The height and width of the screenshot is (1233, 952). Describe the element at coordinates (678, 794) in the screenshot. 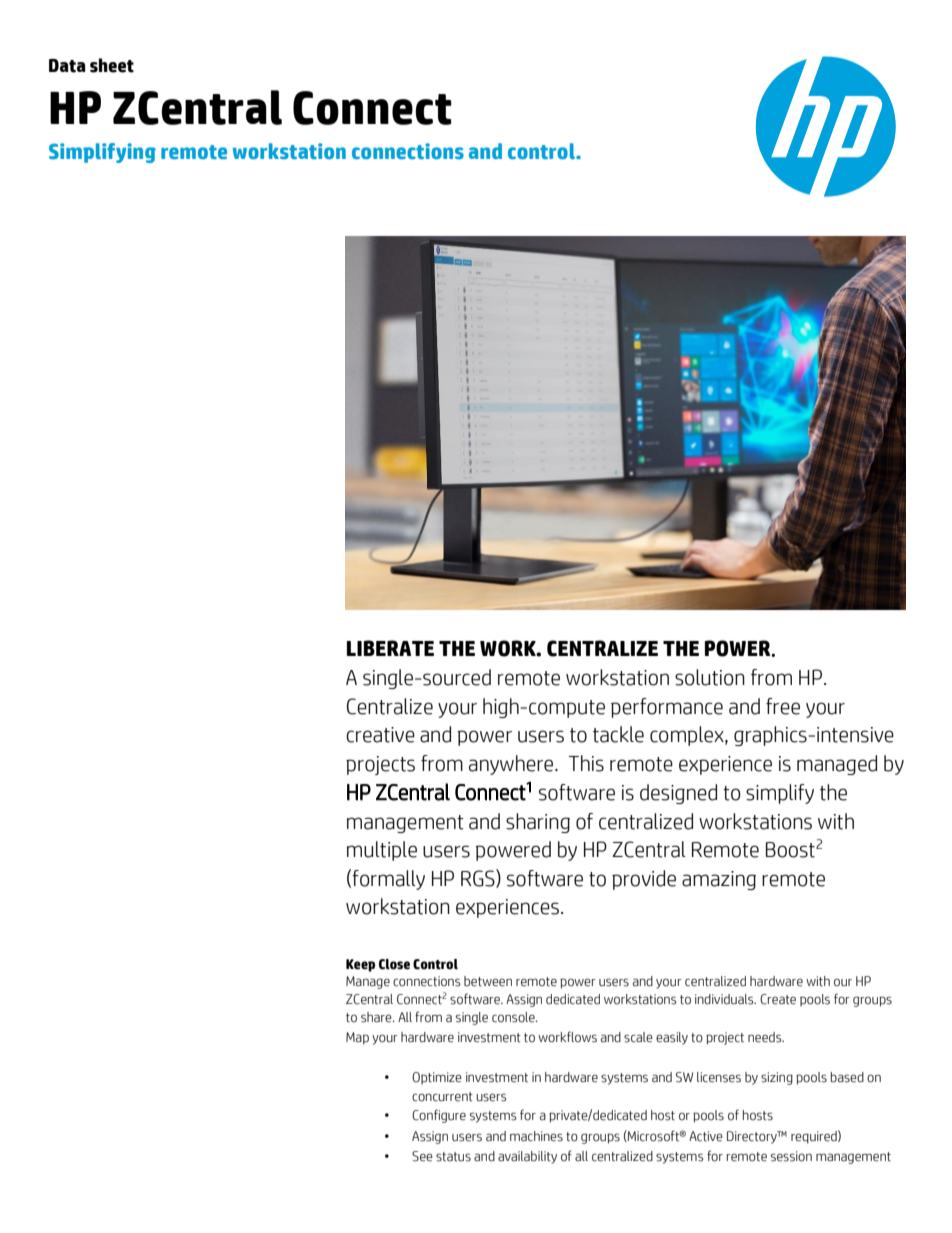

I see `designed` at that location.
